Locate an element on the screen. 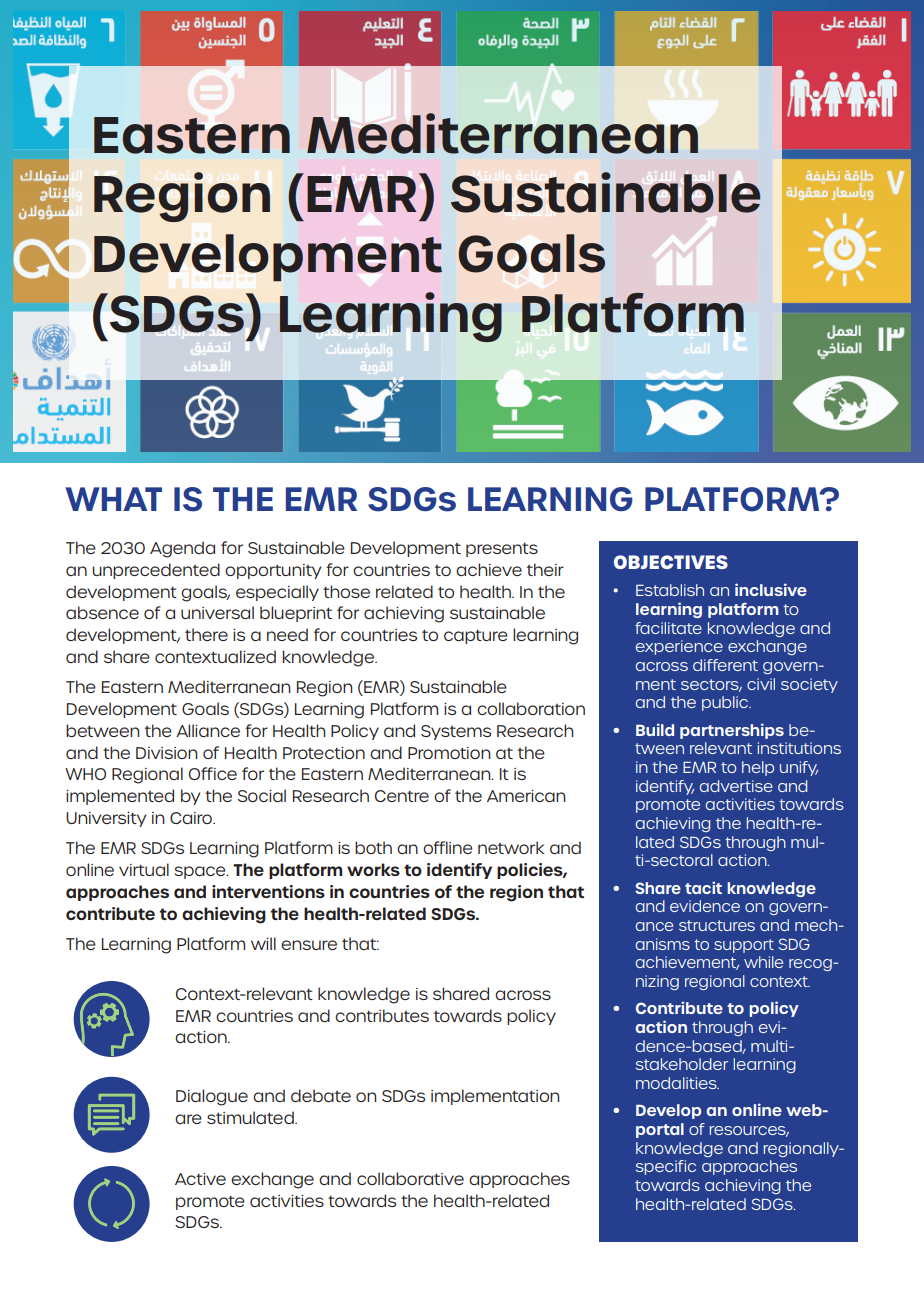 The image size is (924, 1308). Agenda is located at coordinates (182, 549).
